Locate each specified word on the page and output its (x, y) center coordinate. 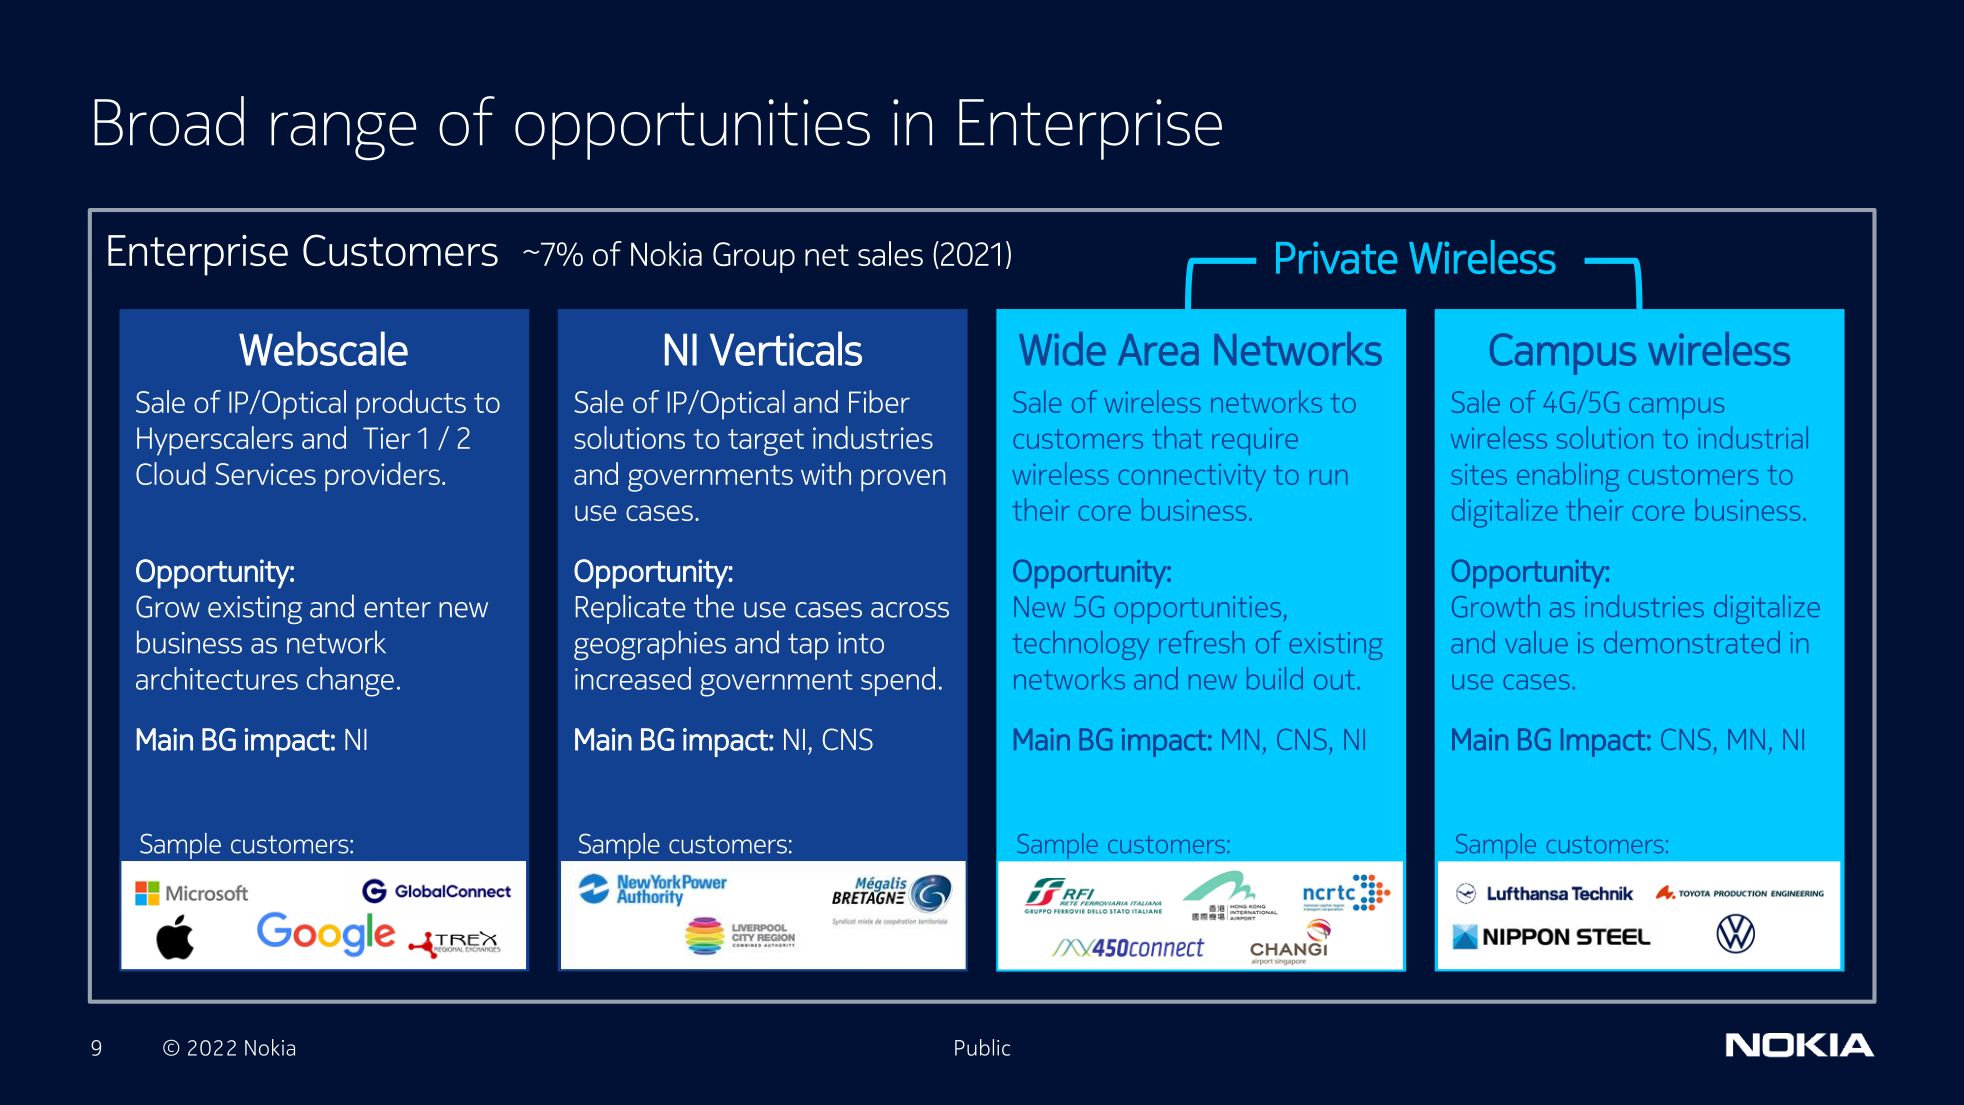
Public (982, 1047)
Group (754, 257)
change (350, 682)
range (344, 136)
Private (1337, 257)
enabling (1568, 477)
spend (898, 681)
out (1334, 680)
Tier (387, 438)
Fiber (879, 401)
